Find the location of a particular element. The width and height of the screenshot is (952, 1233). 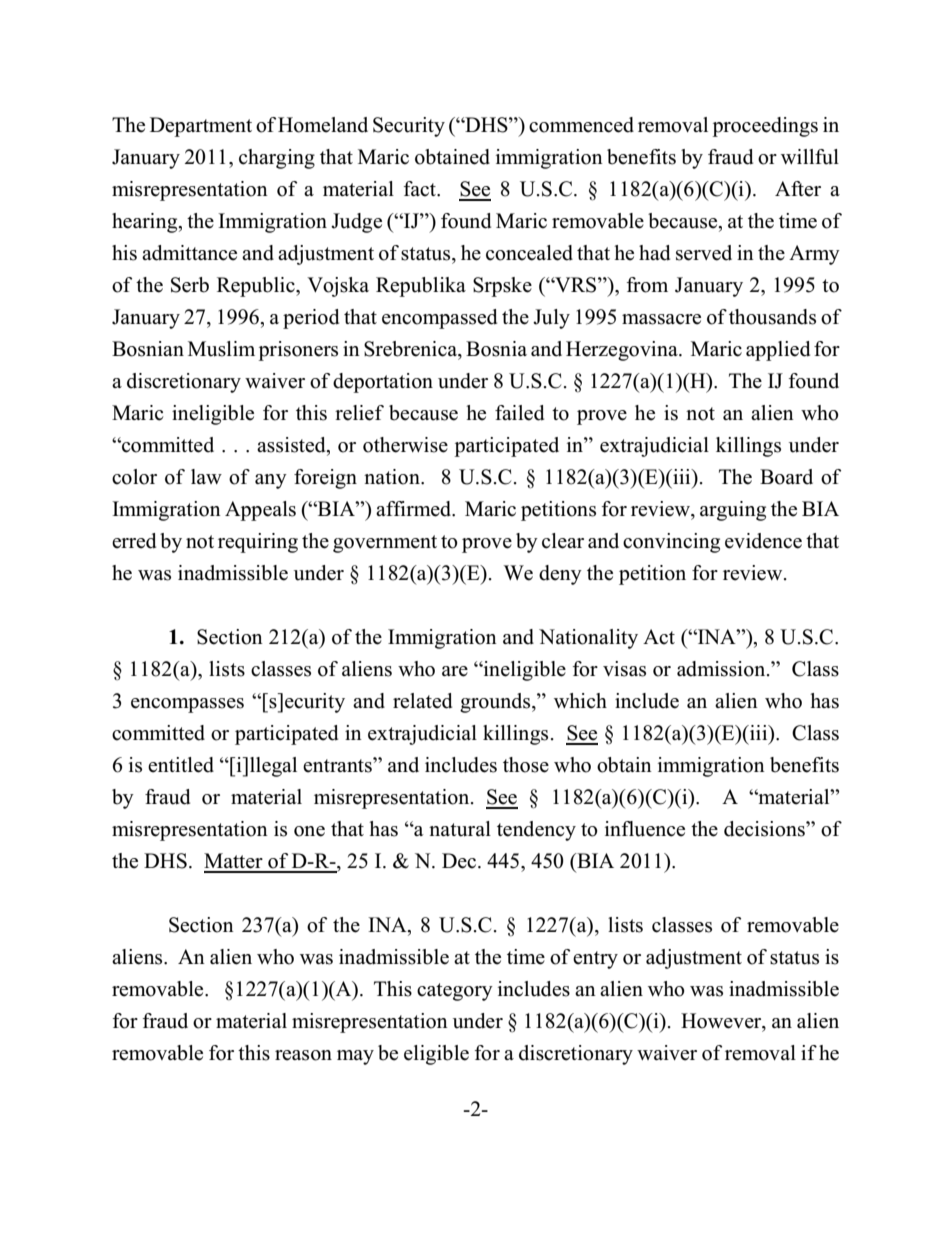

entitled is located at coordinates (181, 765).
